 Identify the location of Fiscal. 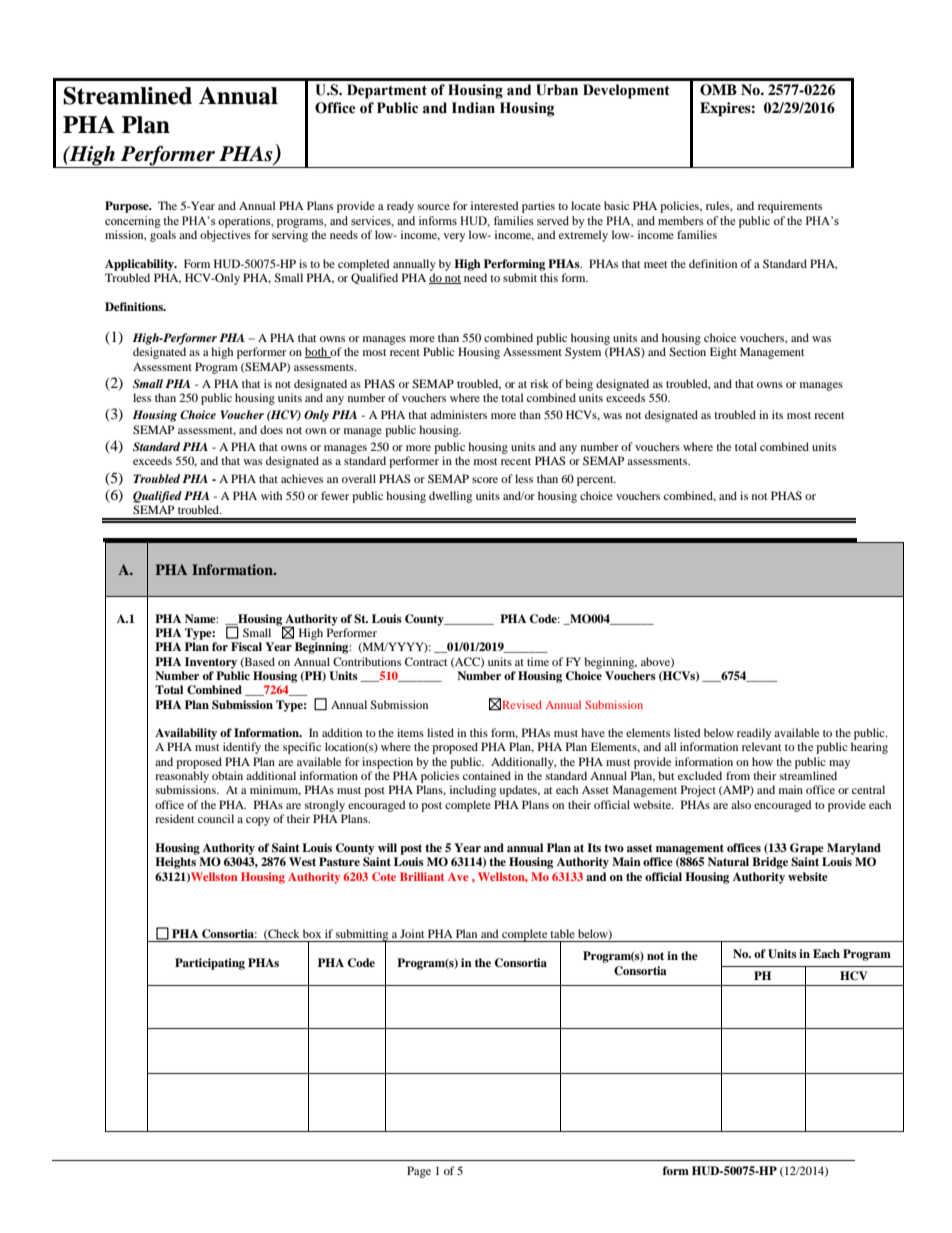
(246, 646).
